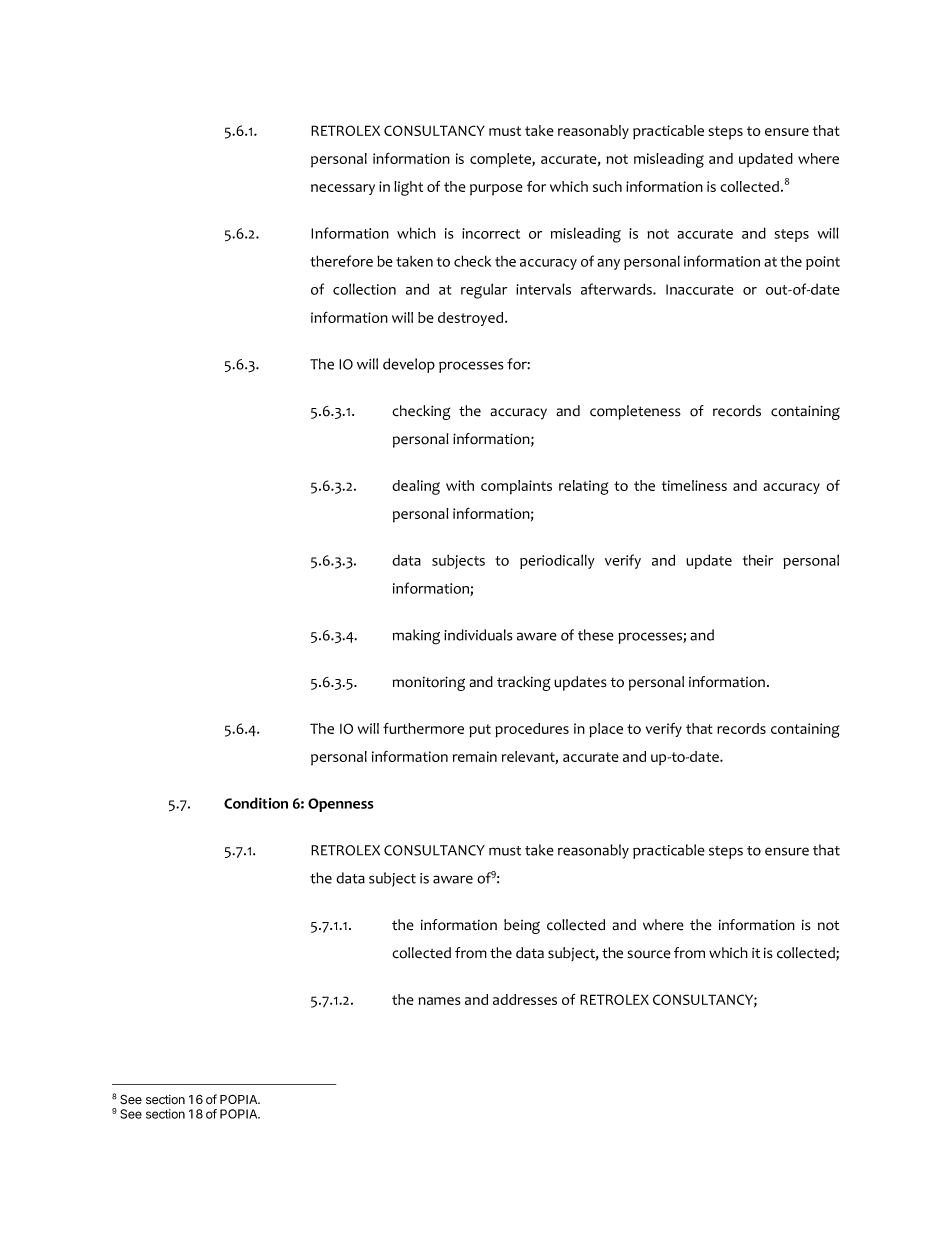 Image resolution: width=952 pixels, height=1233 pixels. I want to click on making, so click(416, 637).
